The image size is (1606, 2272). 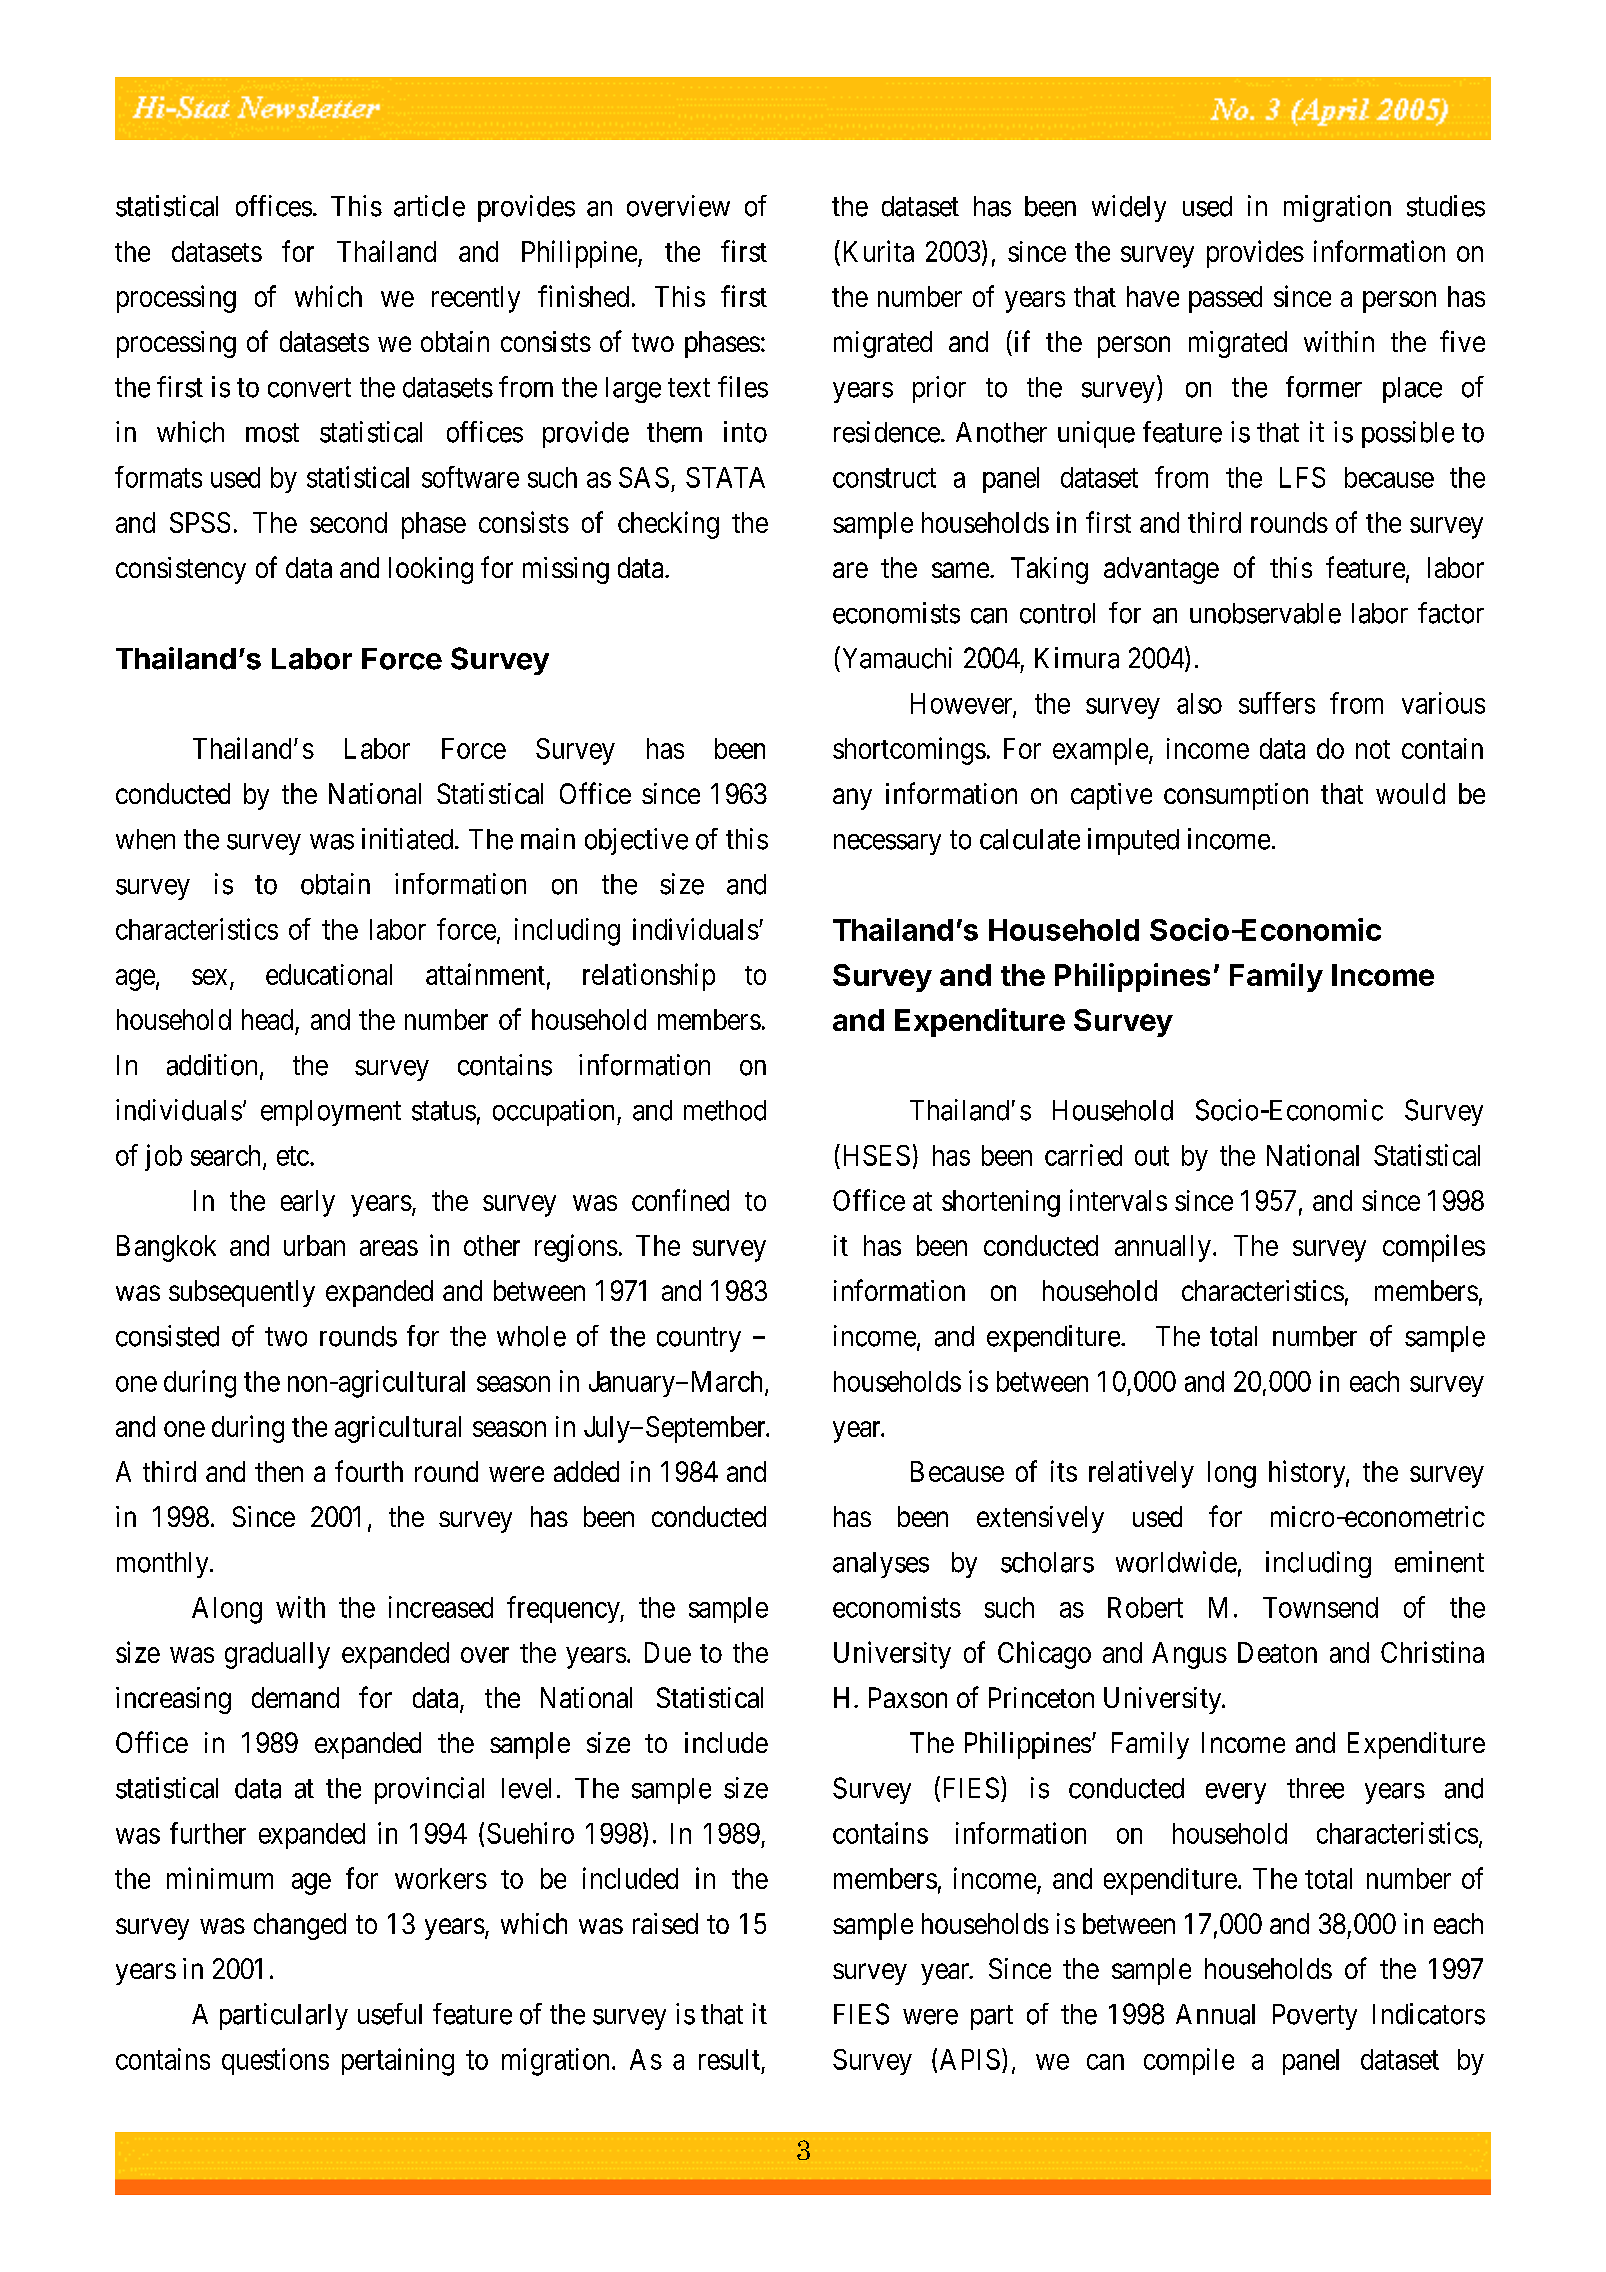 What do you see at coordinates (729, 2059) in the document?
I see `result` at bounding box center [729, 2059].
